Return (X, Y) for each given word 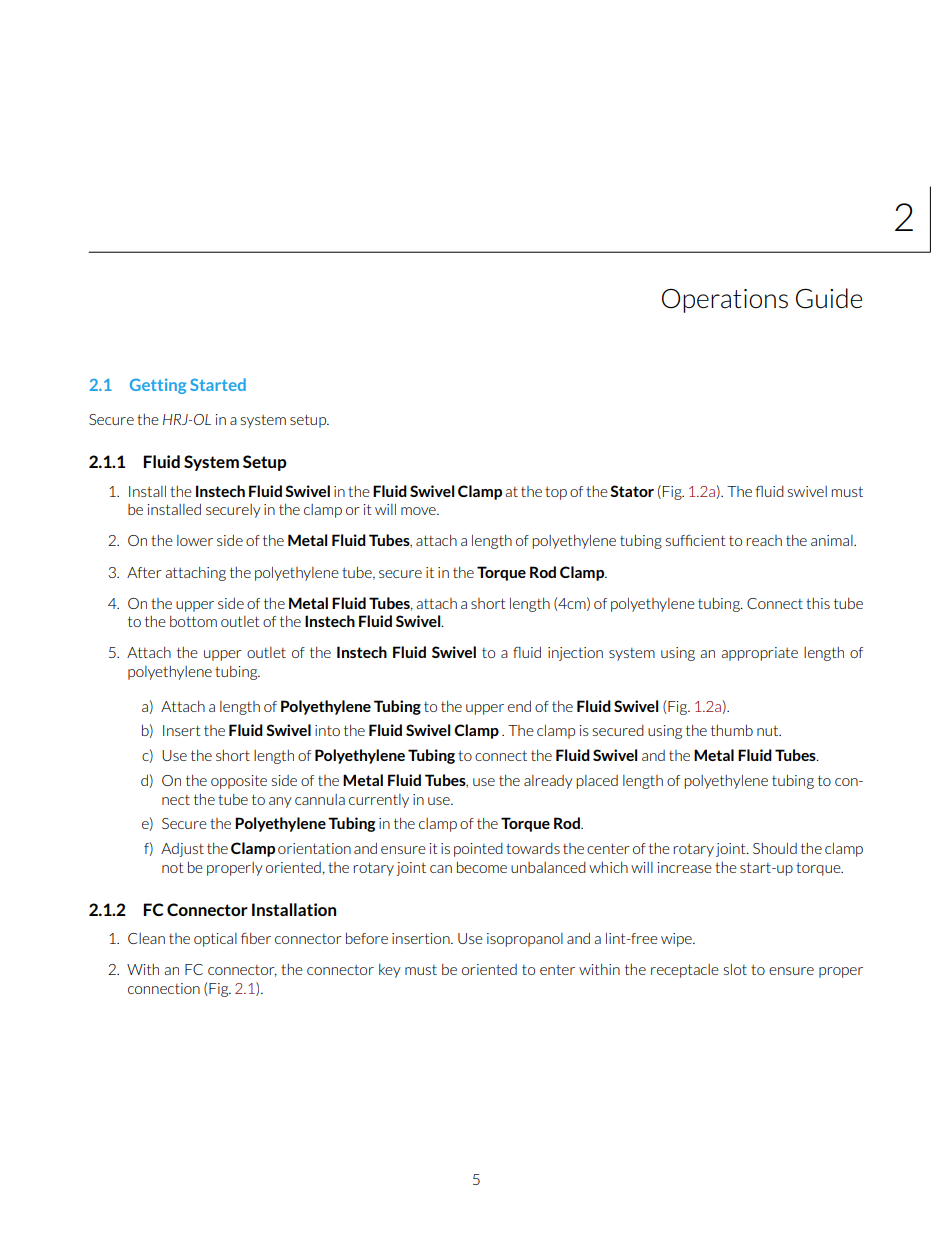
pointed (478, 850)
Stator (632, 491)
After (144, 572)
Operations (725, 301)
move (419, 511)
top (556, 493)
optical (215, 940)
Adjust (182, 850)
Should (775, 848)
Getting (158, 386)
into (327, 730)
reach (764, 540)
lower (195, 540)
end (519, 706)
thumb (732, 730)
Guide (829, 298)
